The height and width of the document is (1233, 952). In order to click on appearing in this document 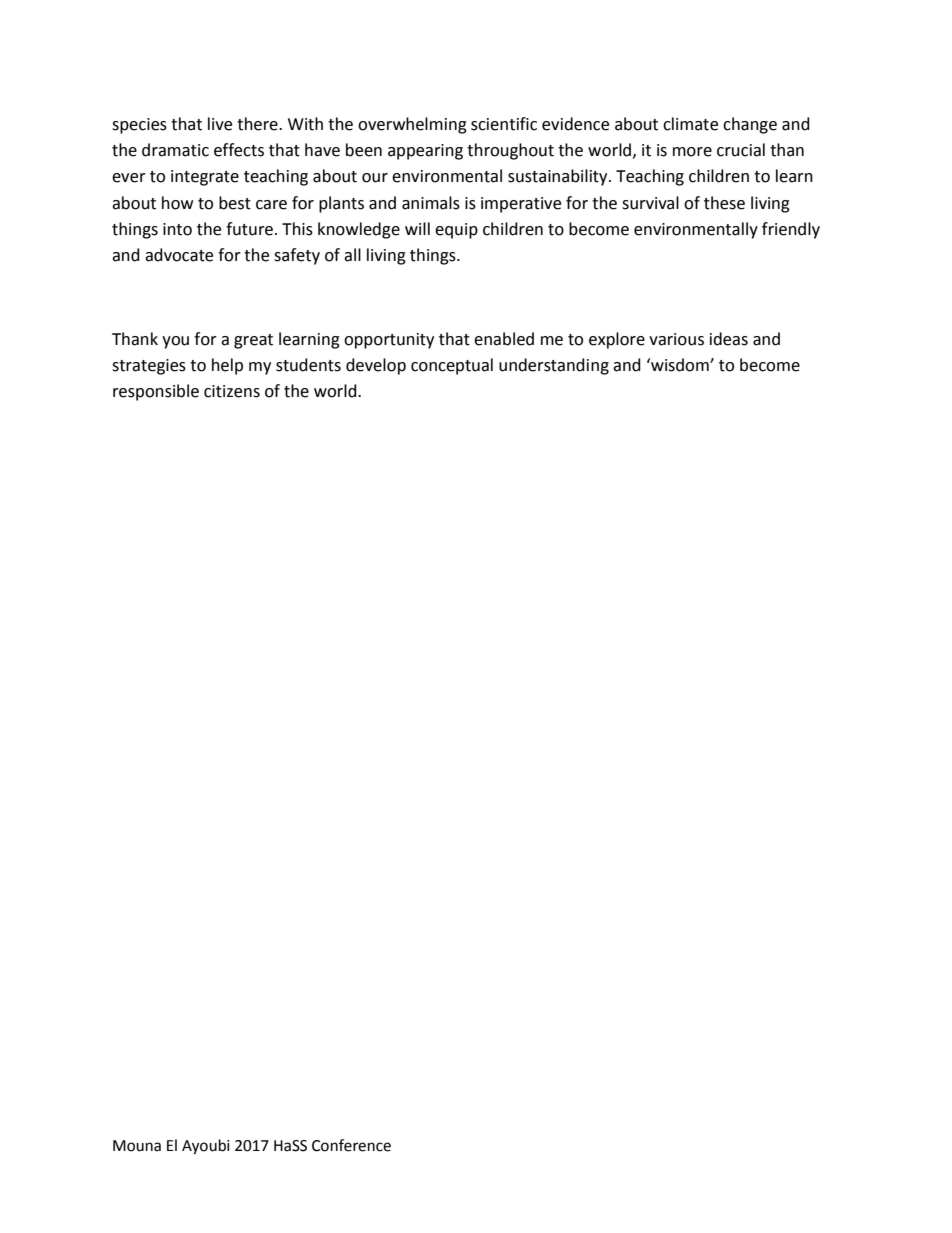, I will do `click(425, 152)`.
